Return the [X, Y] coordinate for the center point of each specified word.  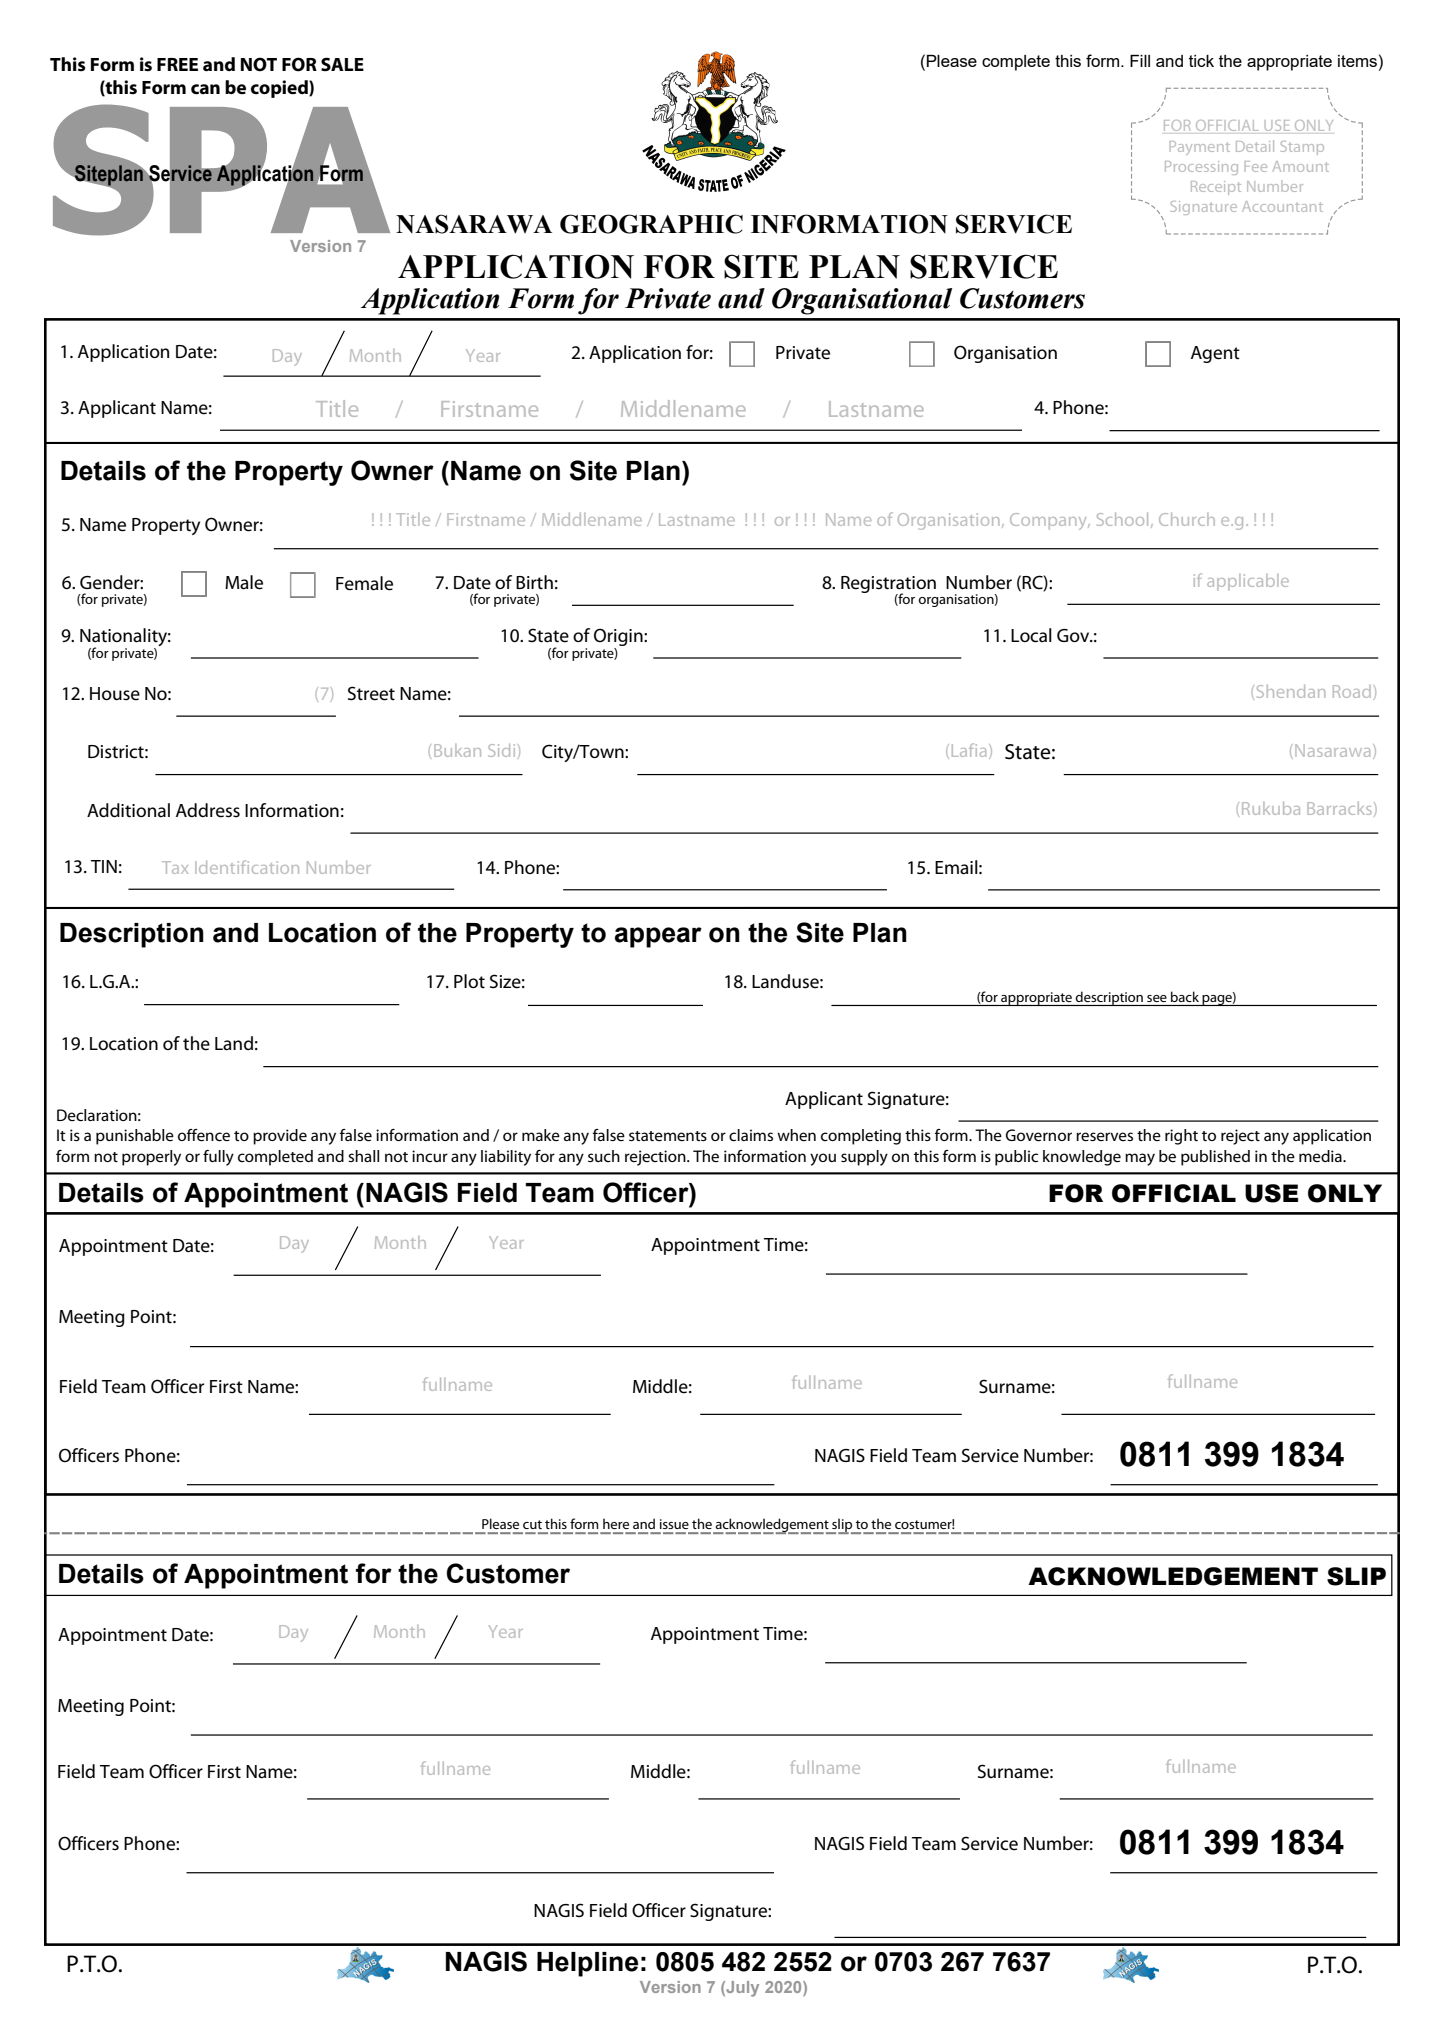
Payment [1200, 148]
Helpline [587, 1964]
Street [371, 693]
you [823, 1159]
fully [218, 1158]
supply [864, 1158]
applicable [1248, 582]
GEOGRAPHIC [651, 224]
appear [658, 937]
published [1215, 1158]
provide [280, 1137]
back [1185, 996]
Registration [888, 585]
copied [280, 89]
